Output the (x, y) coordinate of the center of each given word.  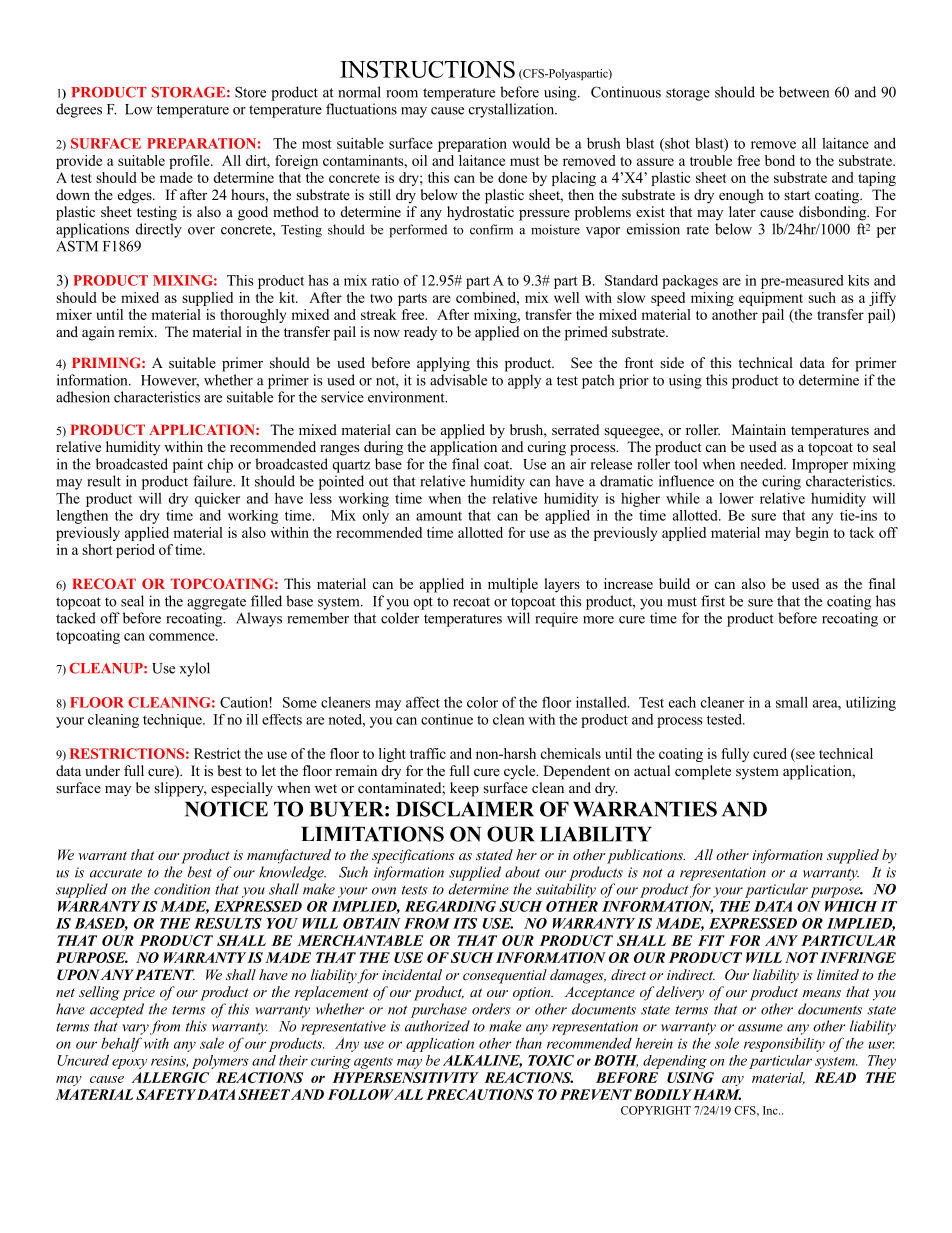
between (804, 92)
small (792, 702)
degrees (79, 110)
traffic (428, 753)
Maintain (759, 429)
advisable (458, 380)
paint (188, 465)
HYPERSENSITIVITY (405, 1077)
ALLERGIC (170, 1077)
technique (173, 721)
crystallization (513, 110)
